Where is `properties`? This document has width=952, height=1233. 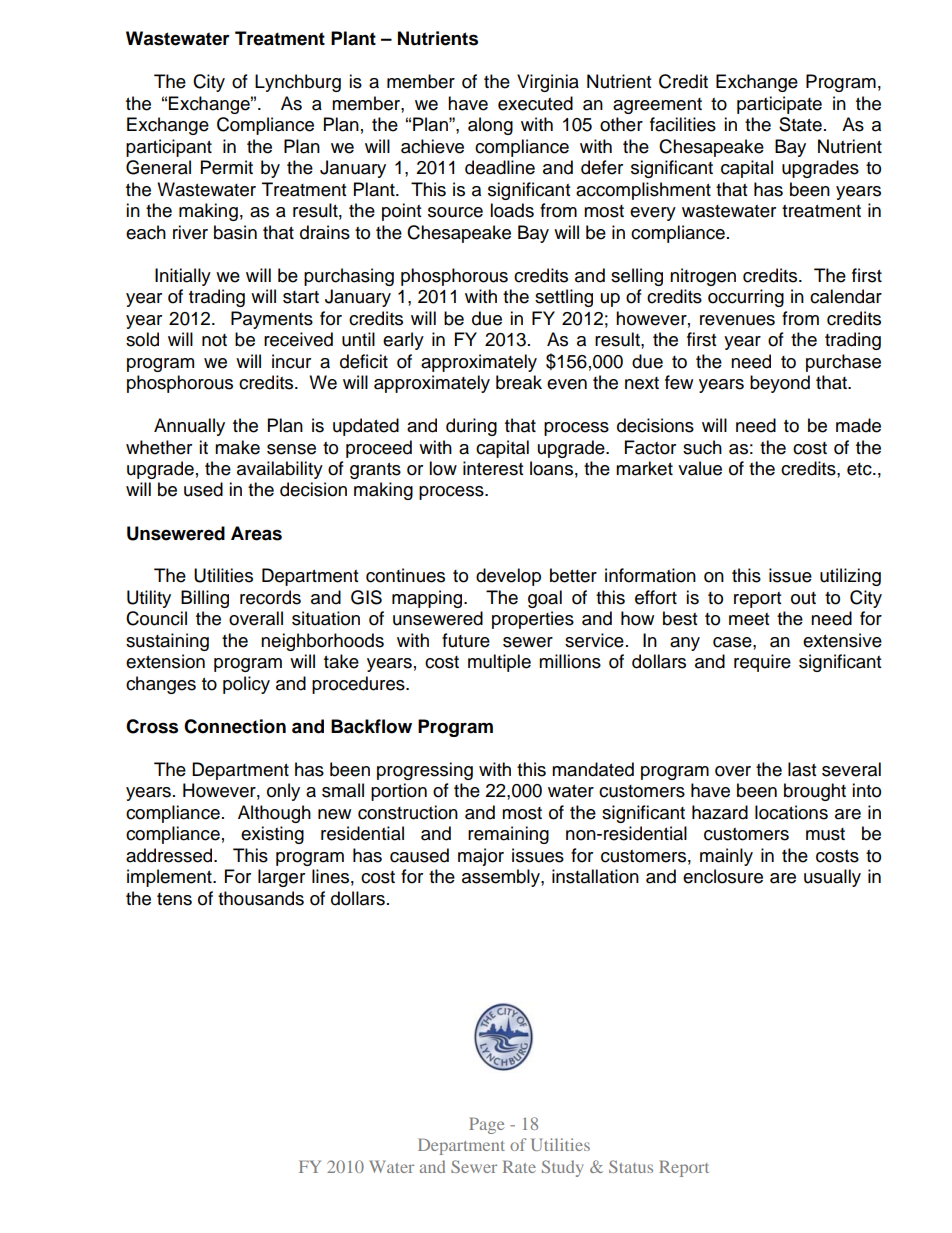 properties is located at coordinates (533, 620).
